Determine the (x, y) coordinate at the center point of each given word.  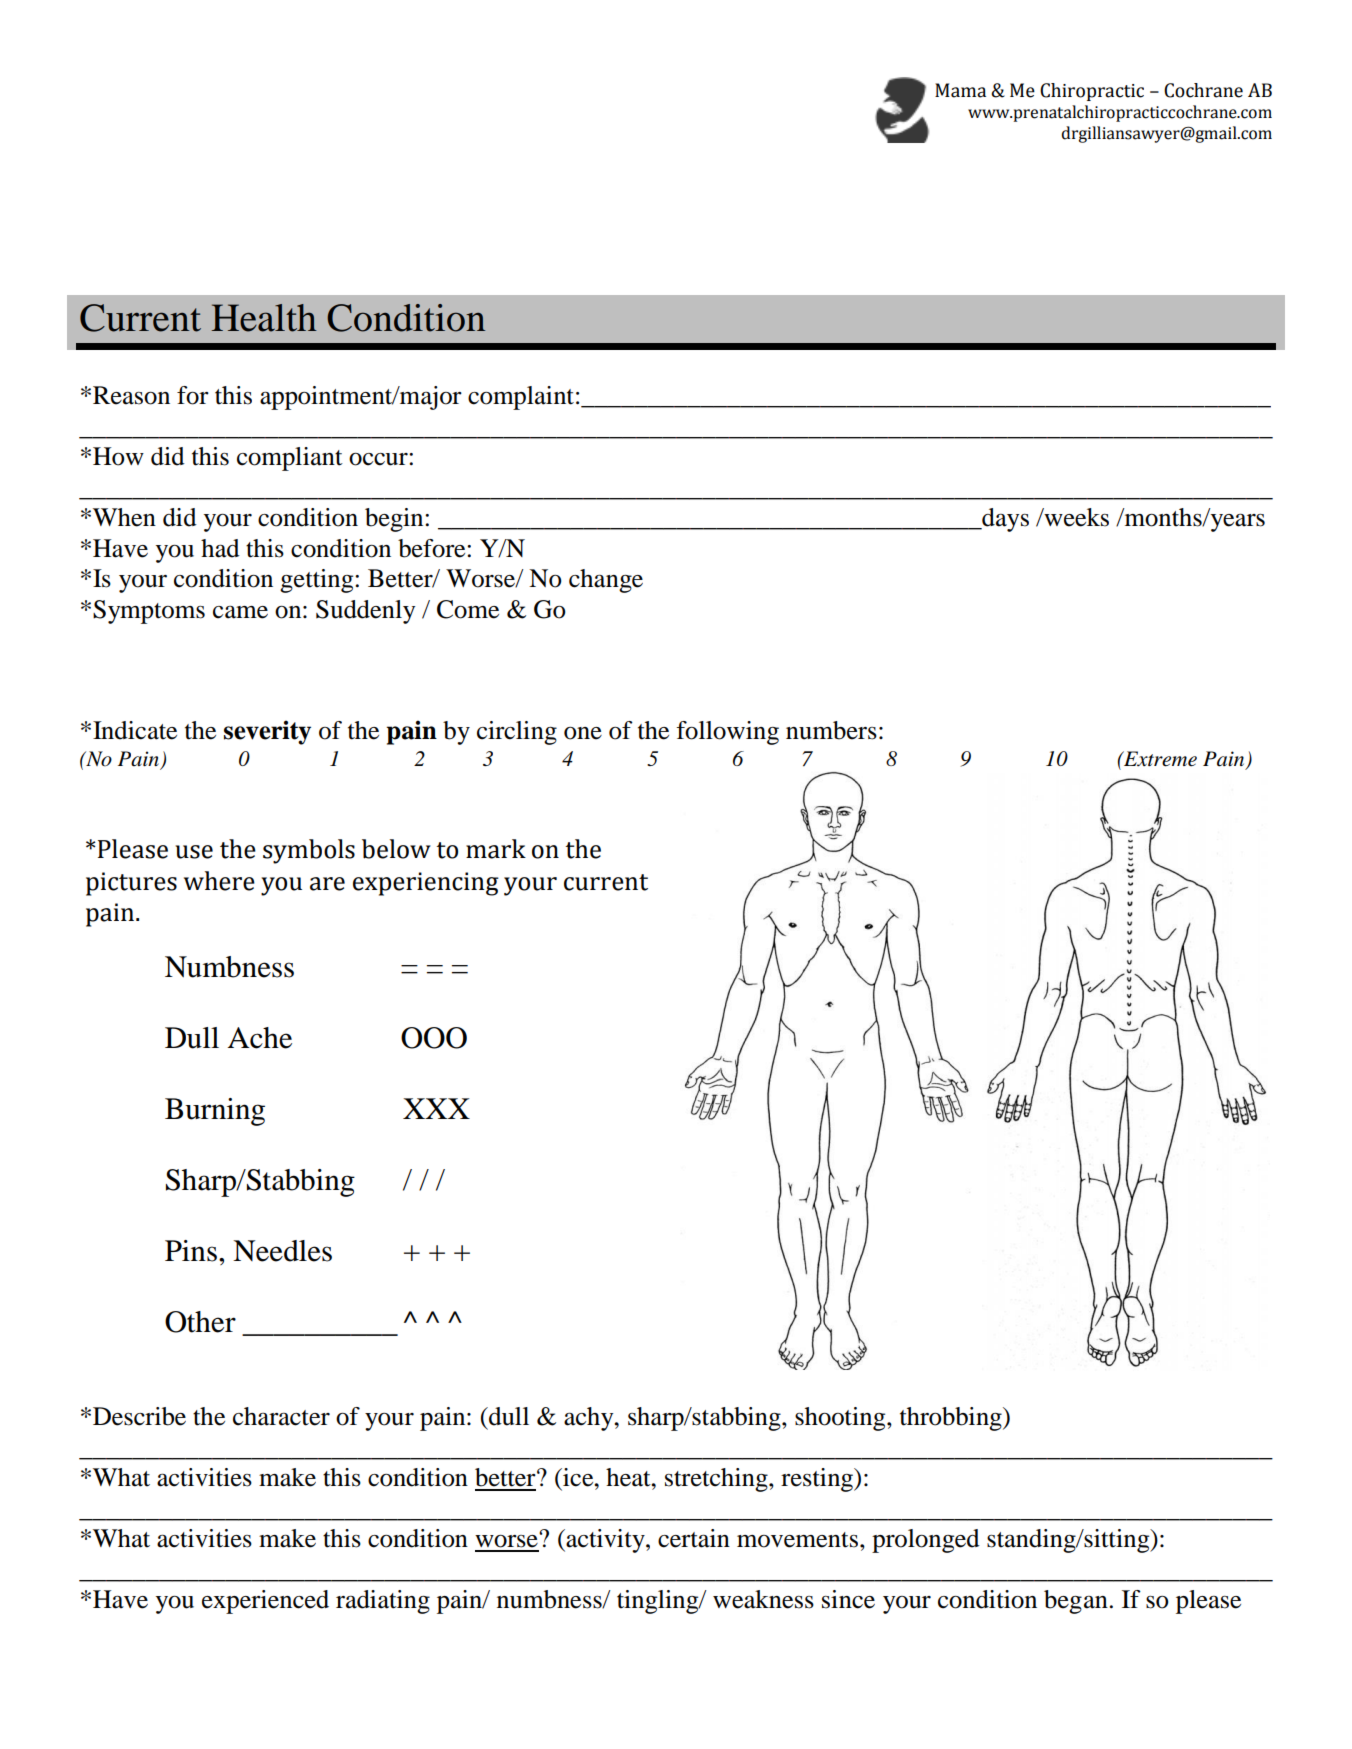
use (194, 852)
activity (605, 1541)
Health (264, 318)
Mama (960, 90)
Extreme (1159, 759)
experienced (265, 1602)
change (606, 581)
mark (496, 849)
